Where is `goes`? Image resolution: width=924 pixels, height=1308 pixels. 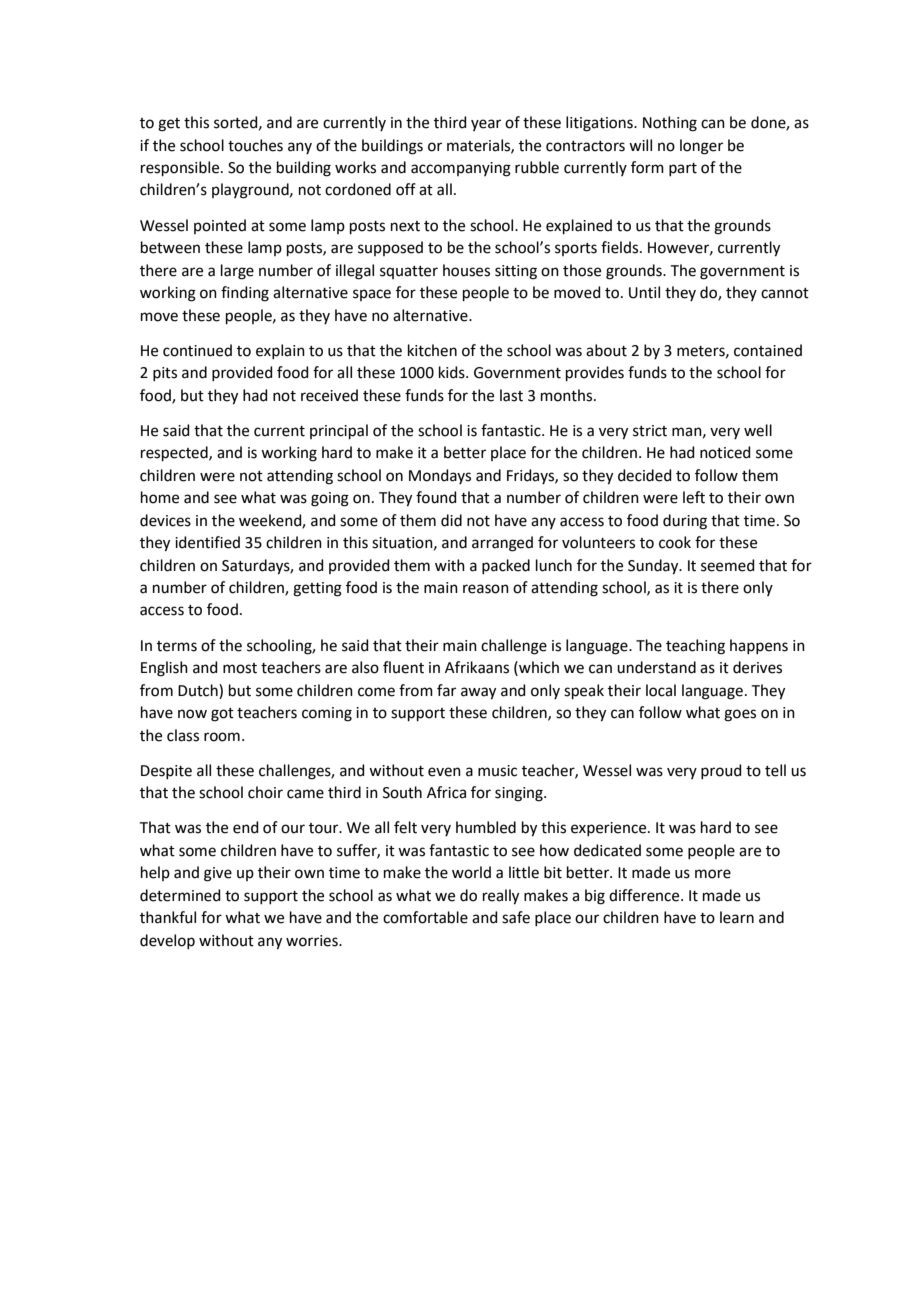 goes is located at coordinates (740, 715).
